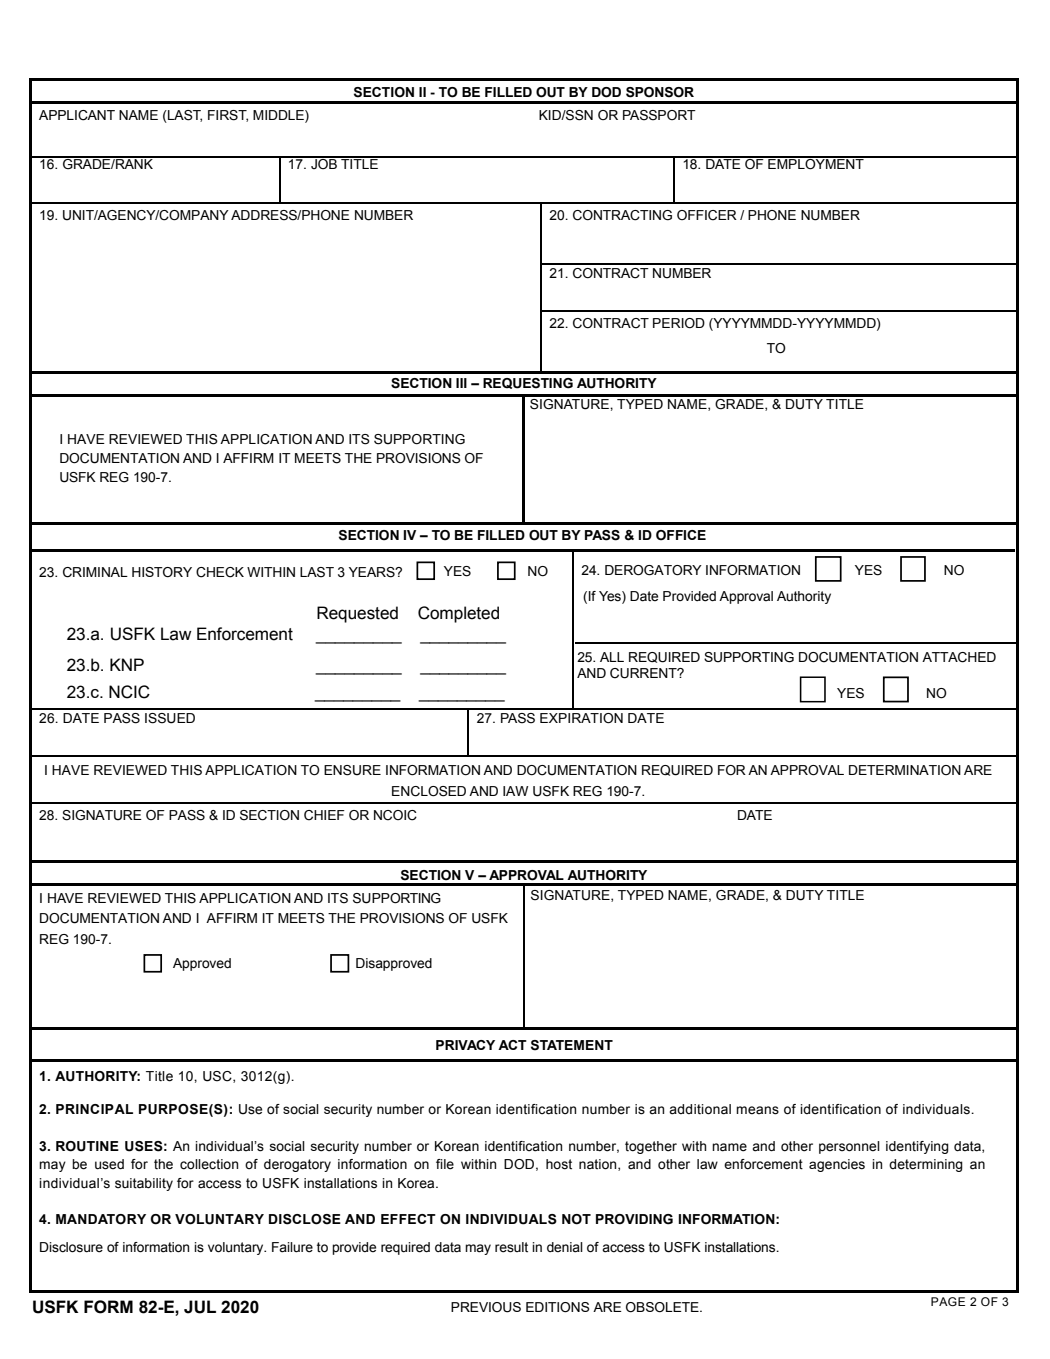 The height and width of the document is (1359, 1050). What do you see at coordinates (757, 1110) in the document?
I see `means` at bounding box center [757, 1110].
